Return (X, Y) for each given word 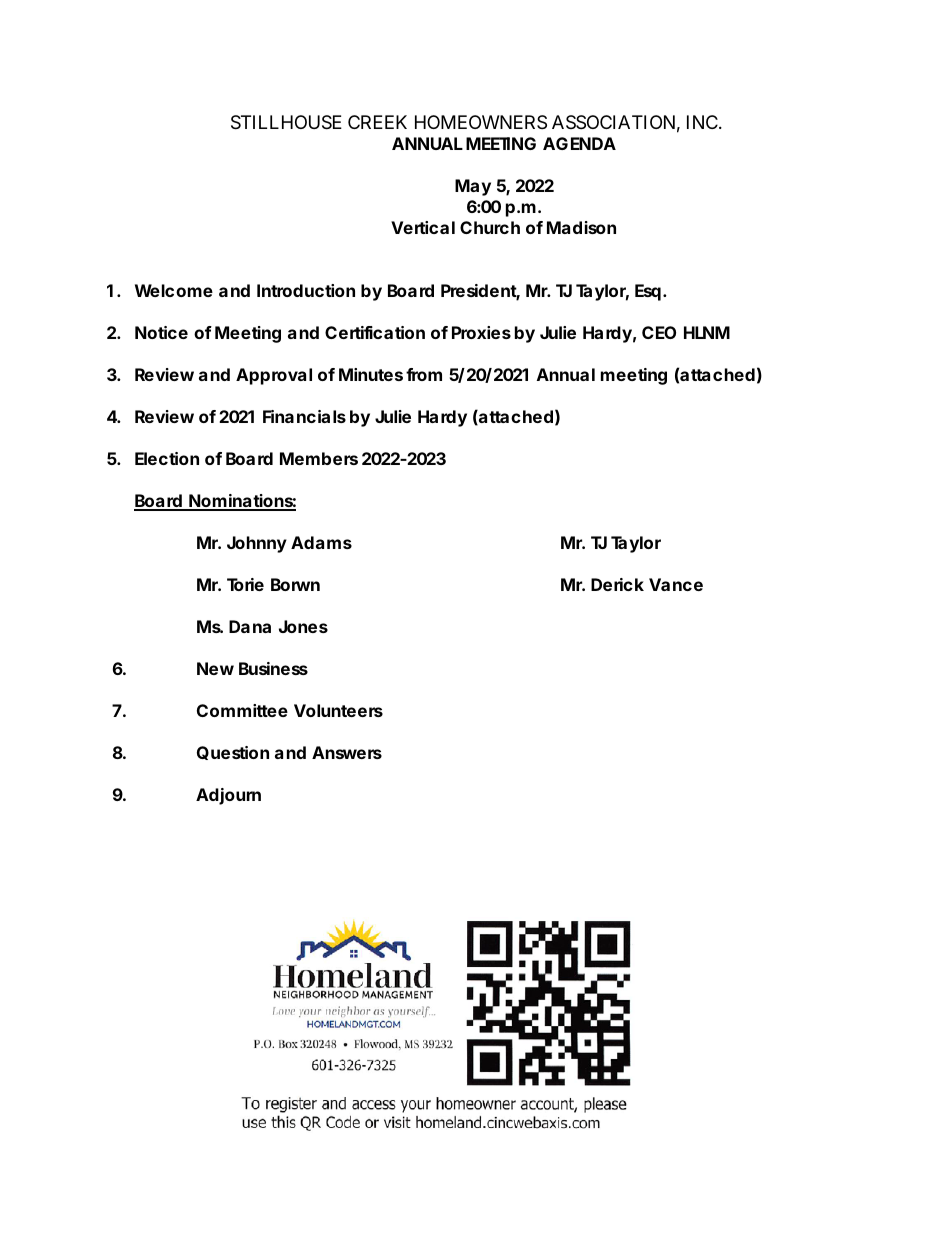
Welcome (174, 290)
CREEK (377, 122)
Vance (676, 584)
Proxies (481, 332)
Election (167, 458)
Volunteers (338, 710)
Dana (250, 626)
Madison (581, 227)
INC (702, 122)
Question (233, 753)
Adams (321, 542)
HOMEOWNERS (481, 122)
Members (319, 458)
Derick (617, 584)
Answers (347, 752)
